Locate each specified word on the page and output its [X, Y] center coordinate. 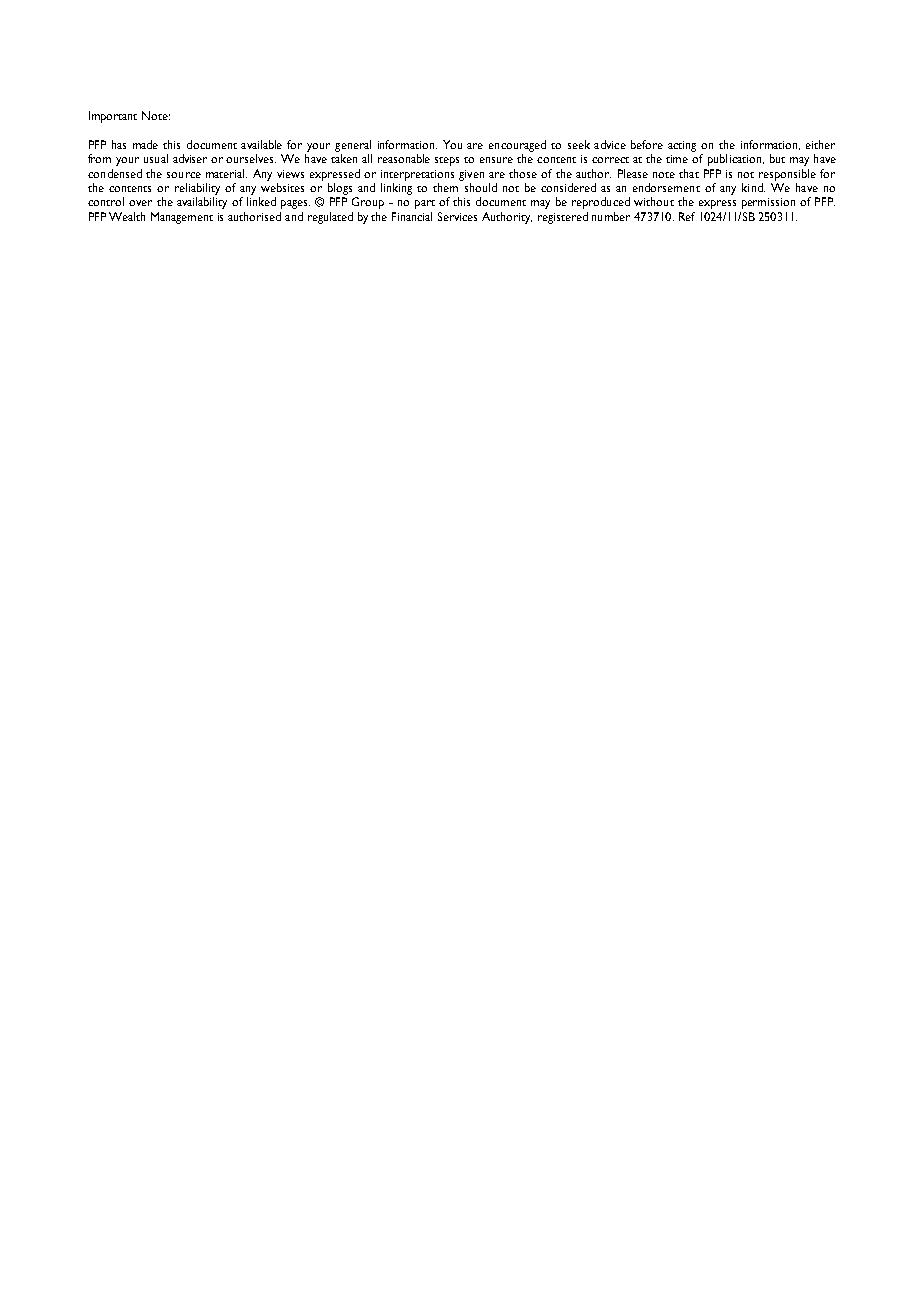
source [184, 175]
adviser [190, 158]
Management [182, 218]
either [820, 144]
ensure [496, 160]
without [654, 201]
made [145, 144]
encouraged [517, 146]
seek [579, 144]
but [777, 158]
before [647, 144]
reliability [197, 189]
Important [113, 117]
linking [396, 189]
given [471, 175]
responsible [787, 175]
